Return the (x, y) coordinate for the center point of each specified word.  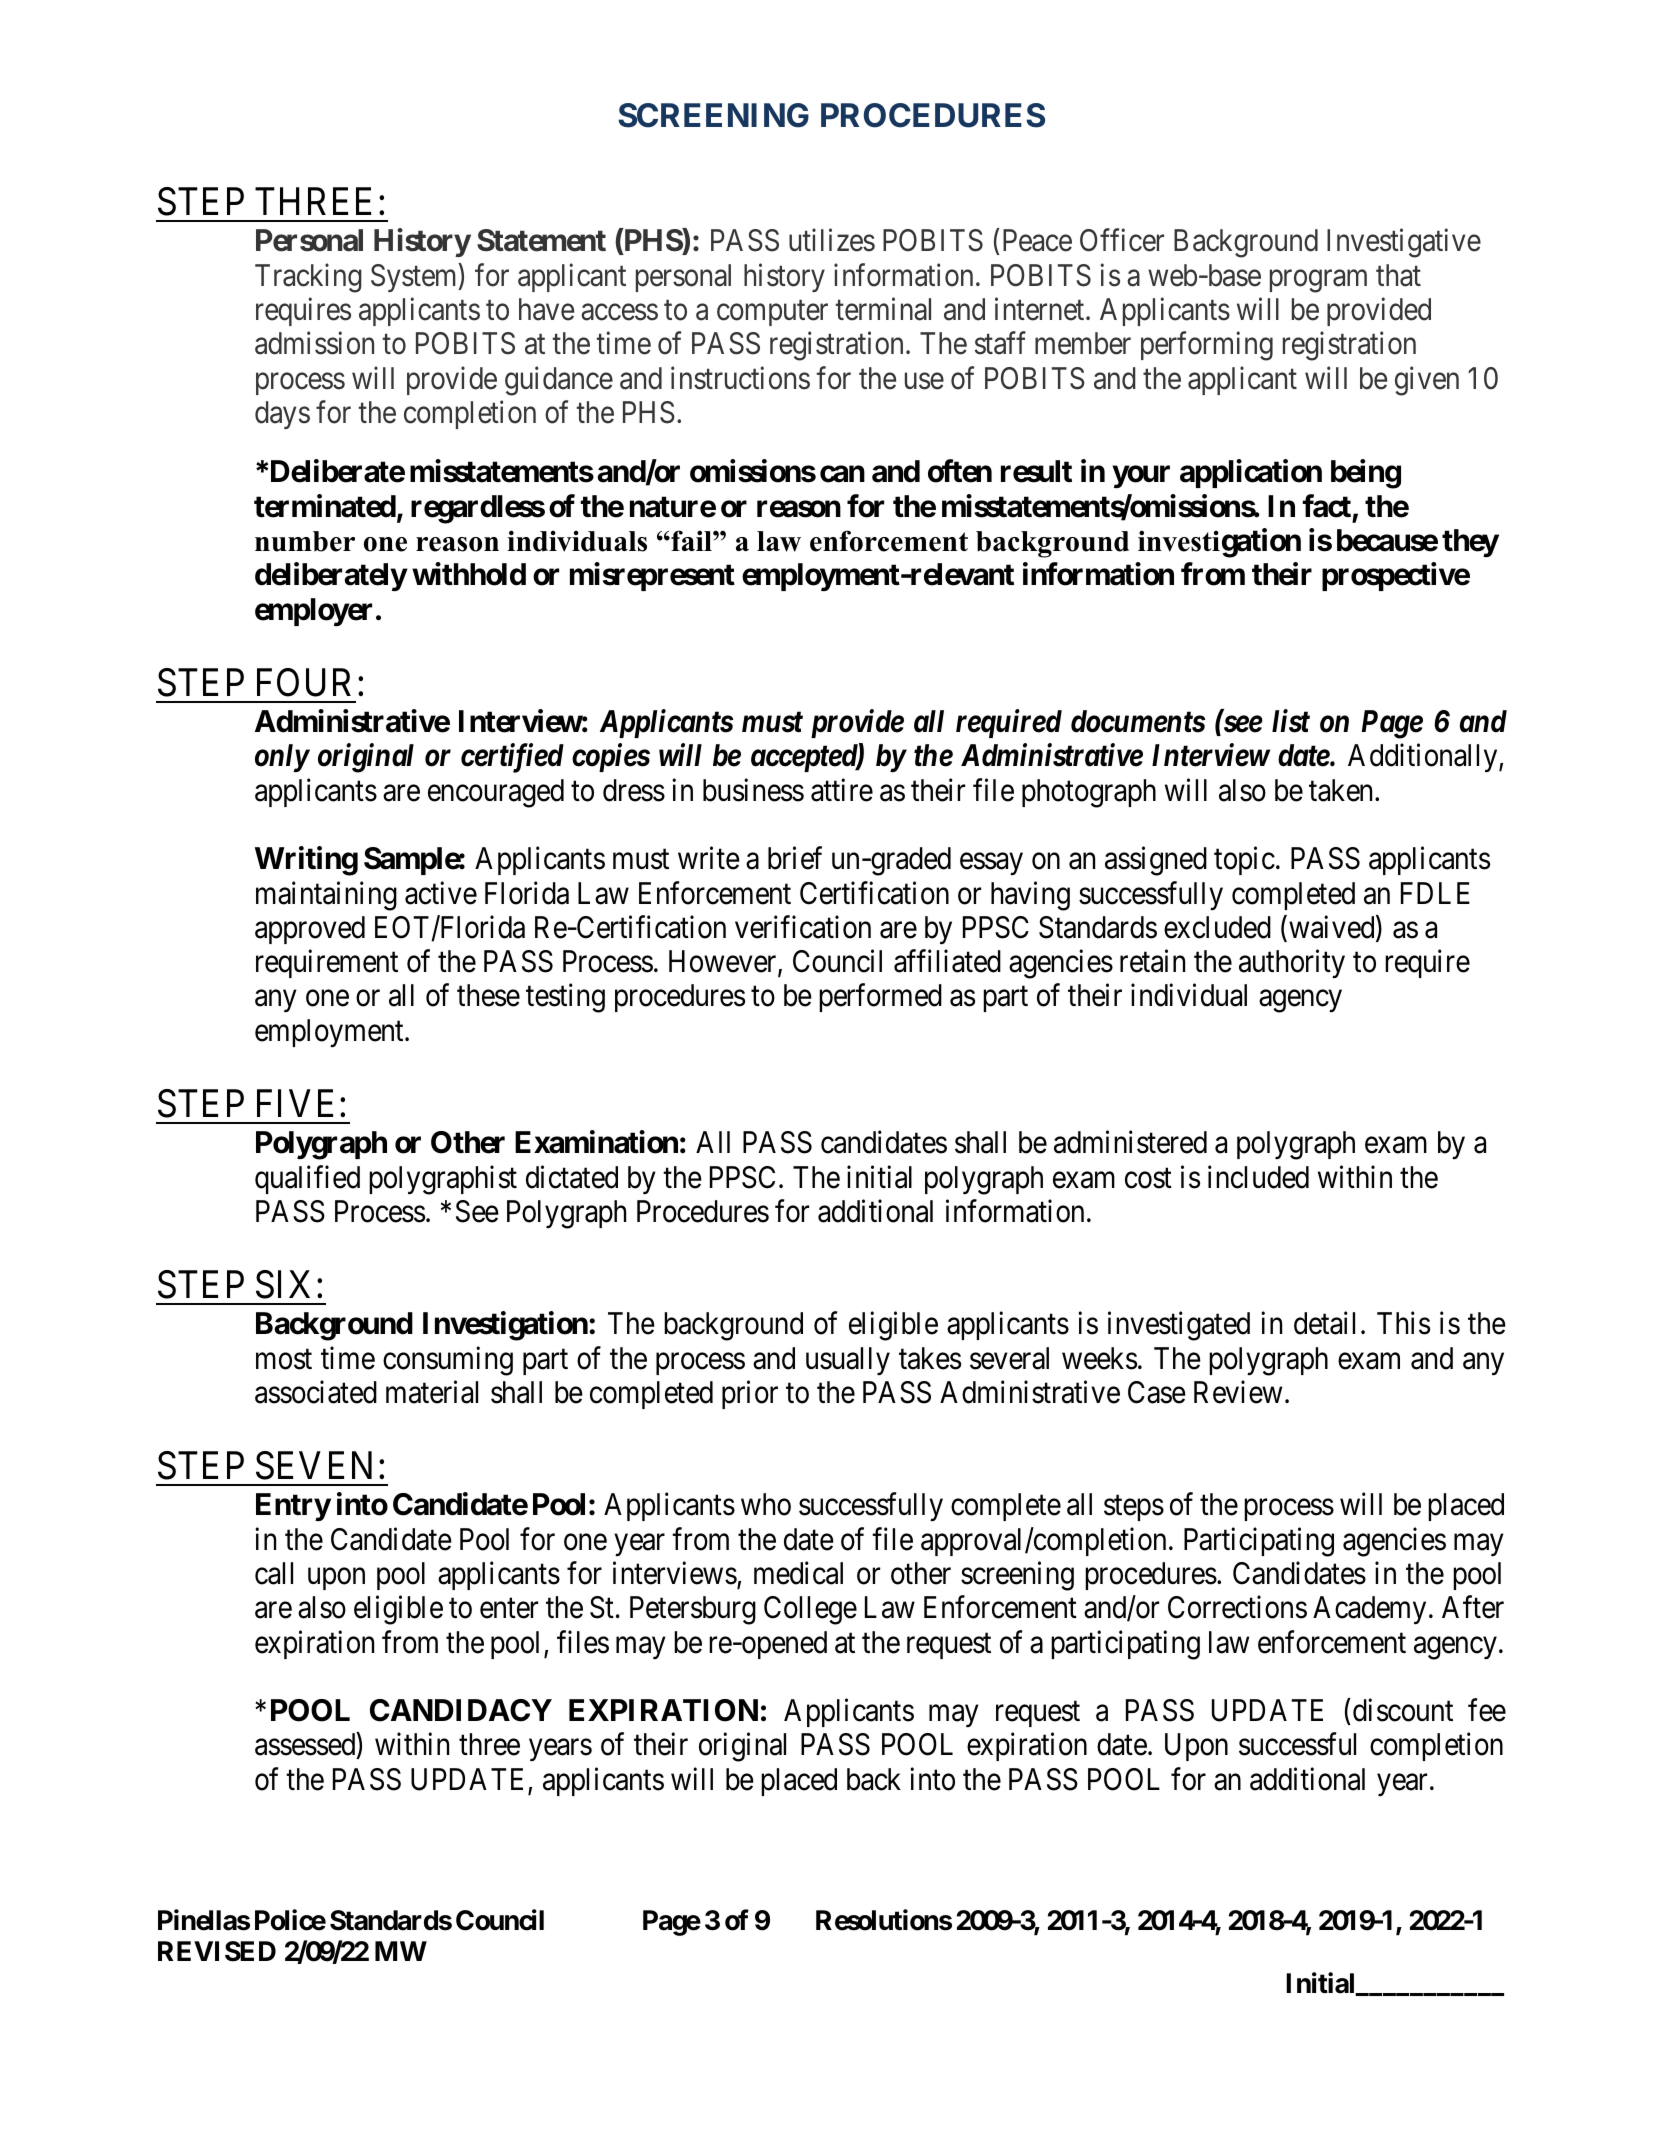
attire (842, 790)
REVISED (217, 1951)
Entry (293, 1507)
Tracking (308, 278)
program (1318, 281)
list (1291, 721)
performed (880, 998)
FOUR (304, 682)
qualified (307, 1179)
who (766, 1504)
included (1258, 1177)
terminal (883, 309)
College (810, 1610)
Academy (1369, 1610)
